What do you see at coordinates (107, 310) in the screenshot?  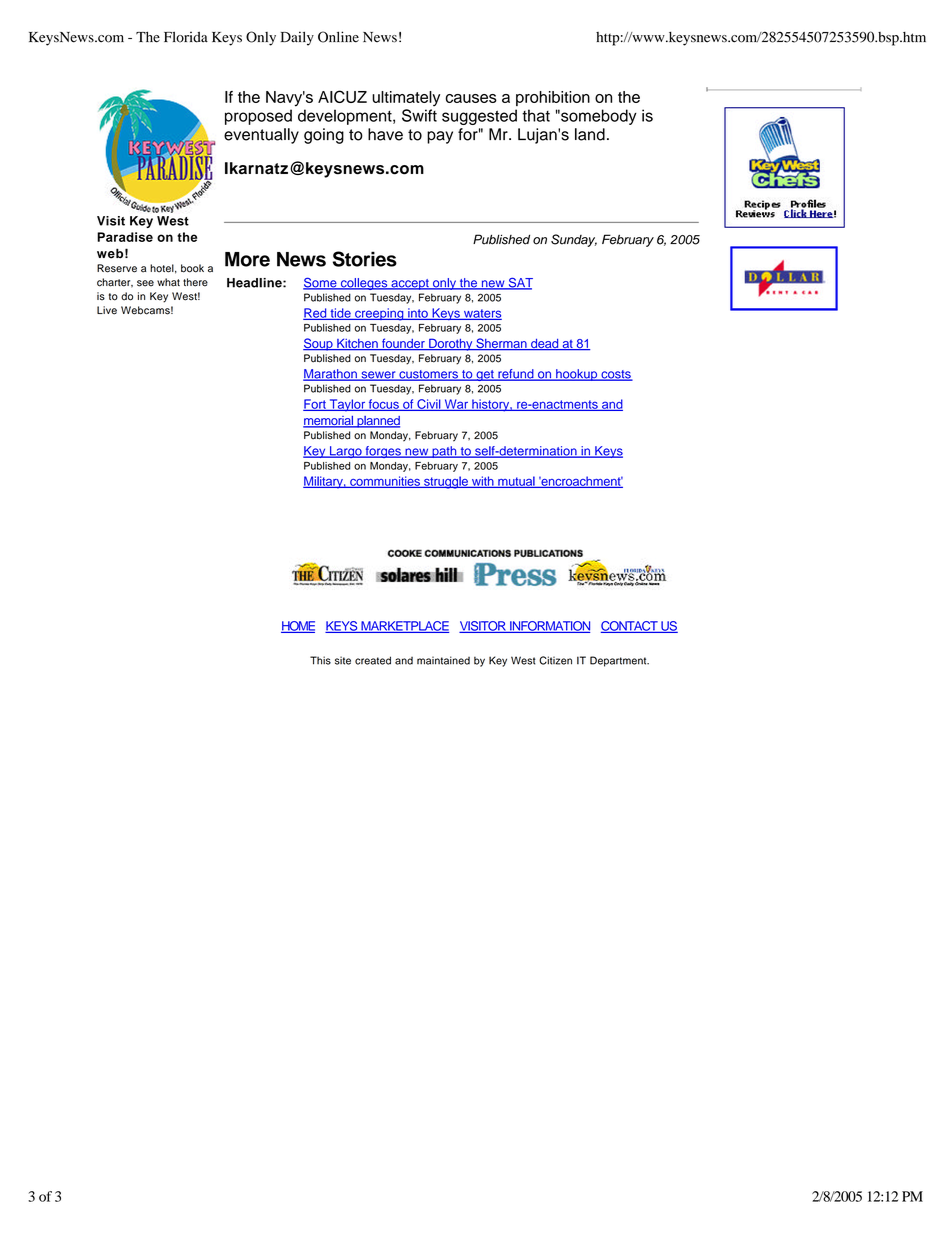 I see `Live` at bounding box center [107, 310].
